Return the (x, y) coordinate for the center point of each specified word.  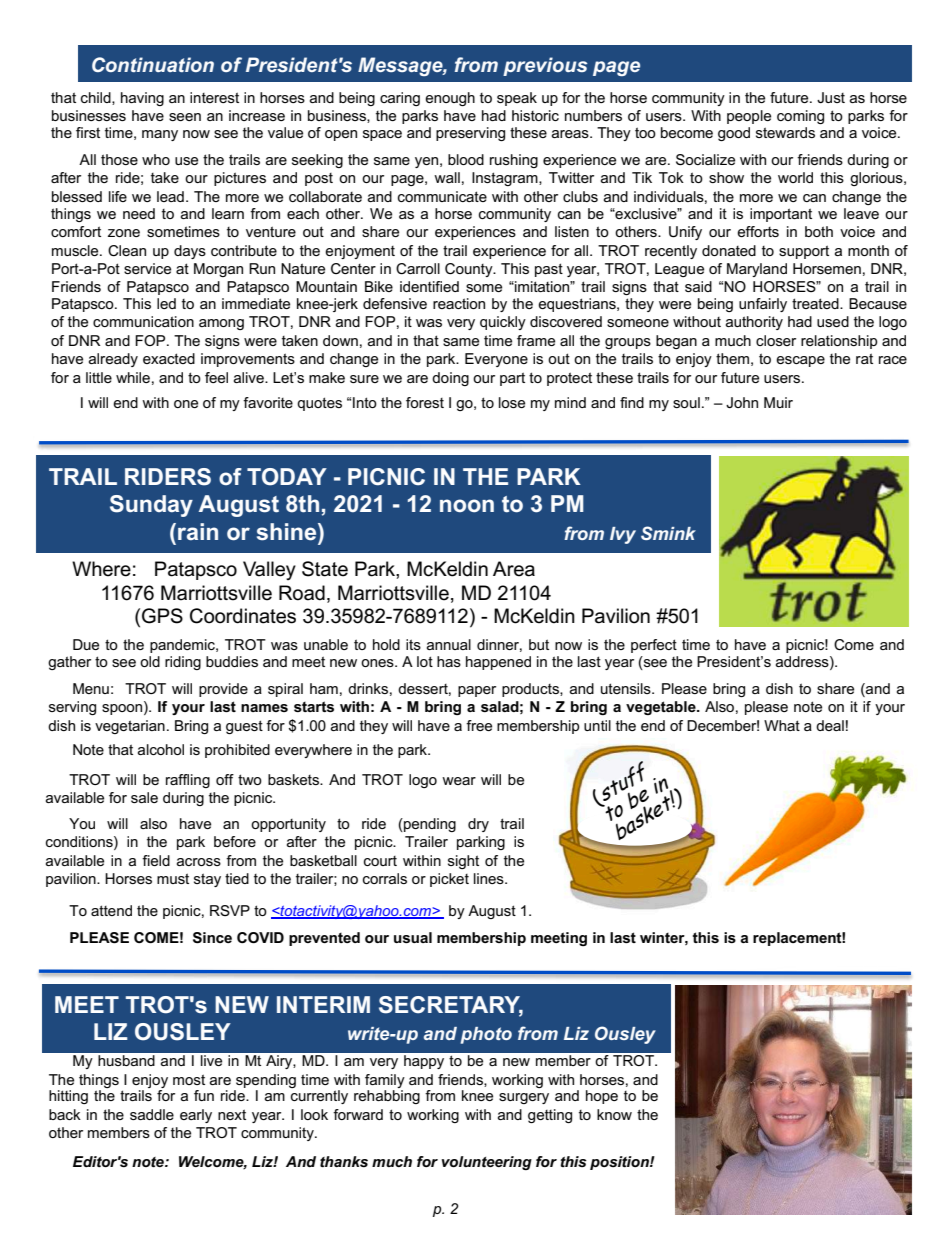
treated (816, 303)
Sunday (151, 506)
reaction (459, 303)
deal (830, 725)
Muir (778, 402)
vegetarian (130, 727)
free (479, 725)
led (166, 303)
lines (490, 878)
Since (212, 938)
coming (800, 117)
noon (467, 505)
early (196, 1116)
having (142, 99)
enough (450, 99)
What (782, 725)
